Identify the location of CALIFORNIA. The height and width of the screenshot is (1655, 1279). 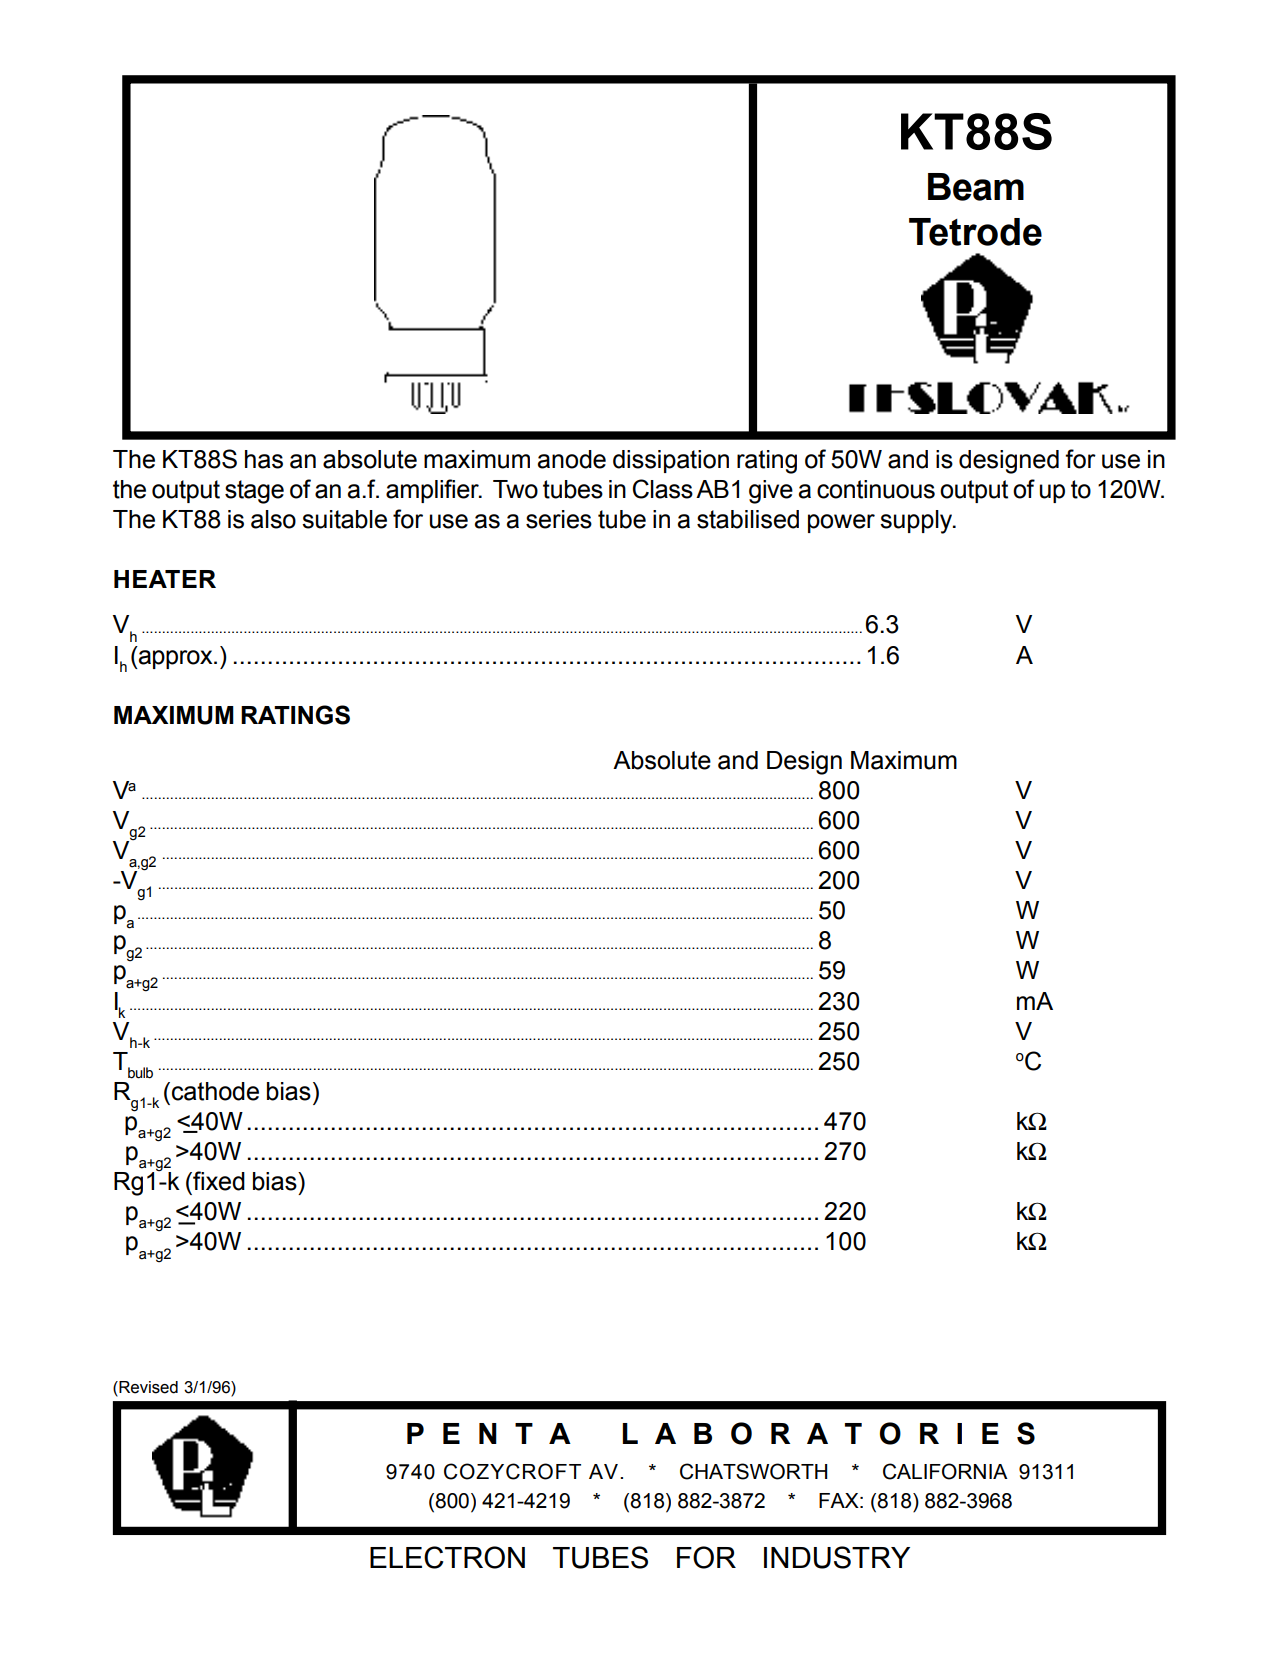
(945, 1471).
